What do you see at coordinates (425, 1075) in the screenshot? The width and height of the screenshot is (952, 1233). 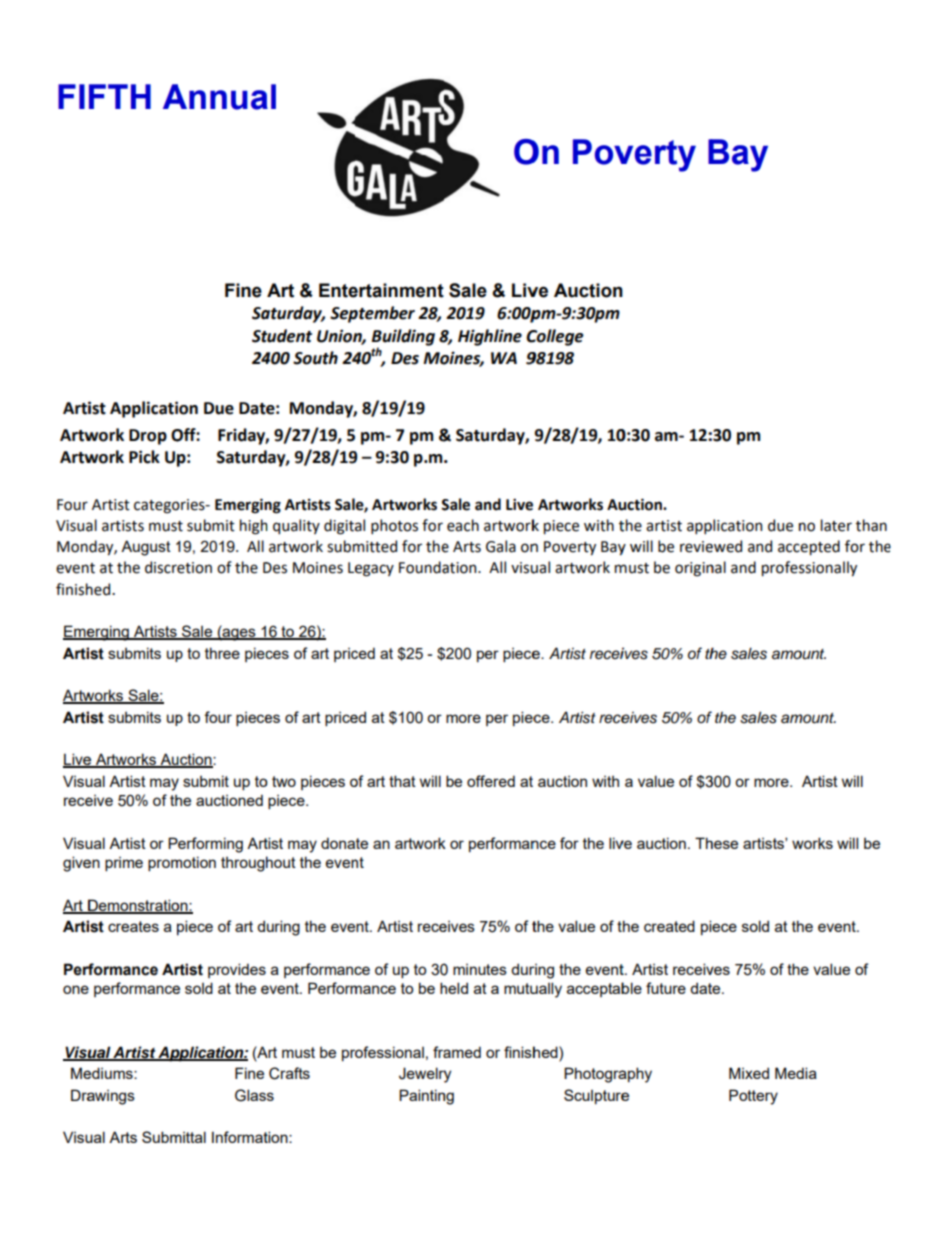 I see `Jewelry` at bounding box center [425, 1075].
